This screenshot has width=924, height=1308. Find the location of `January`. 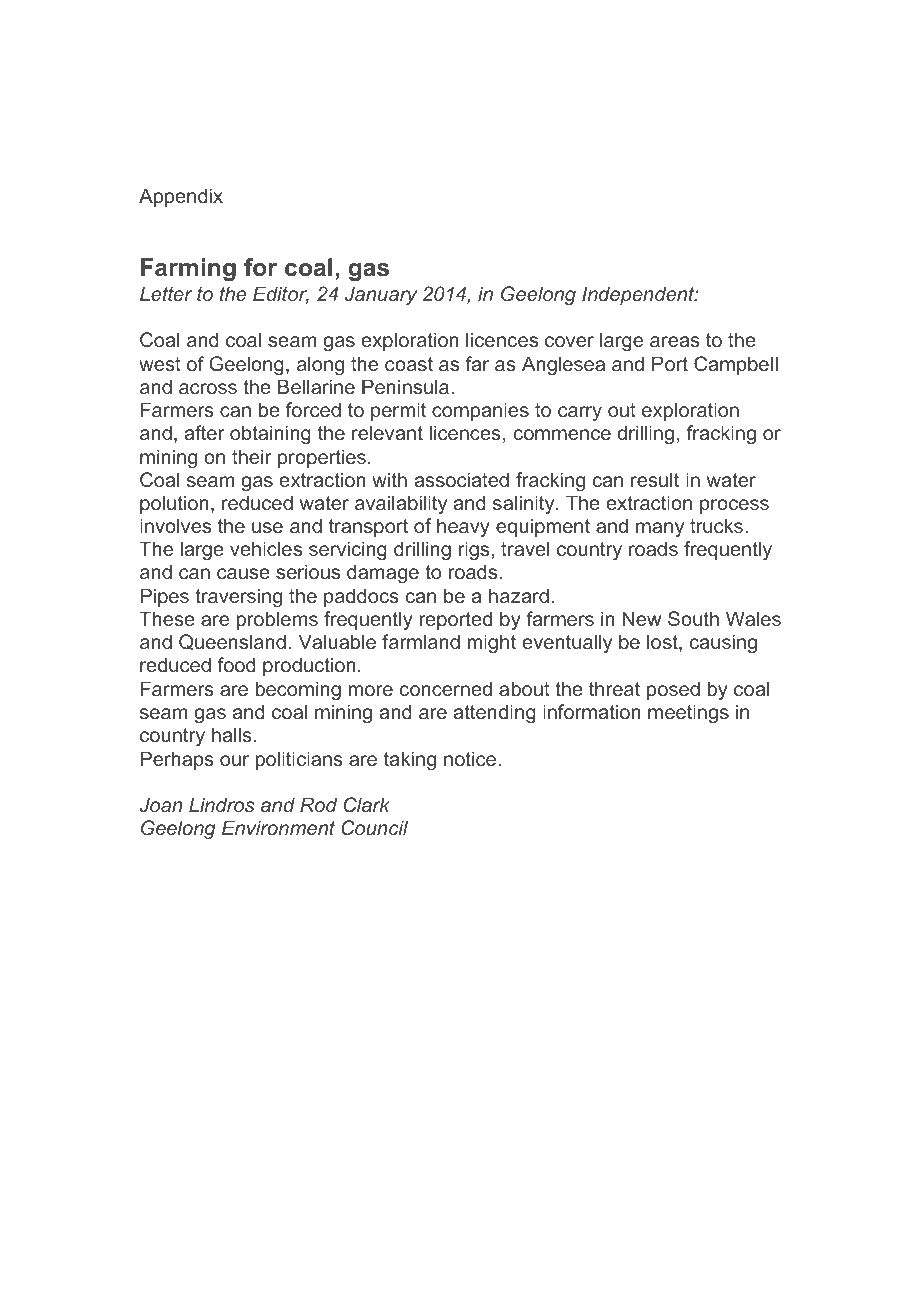

January is located at coordinates (381, 295).
